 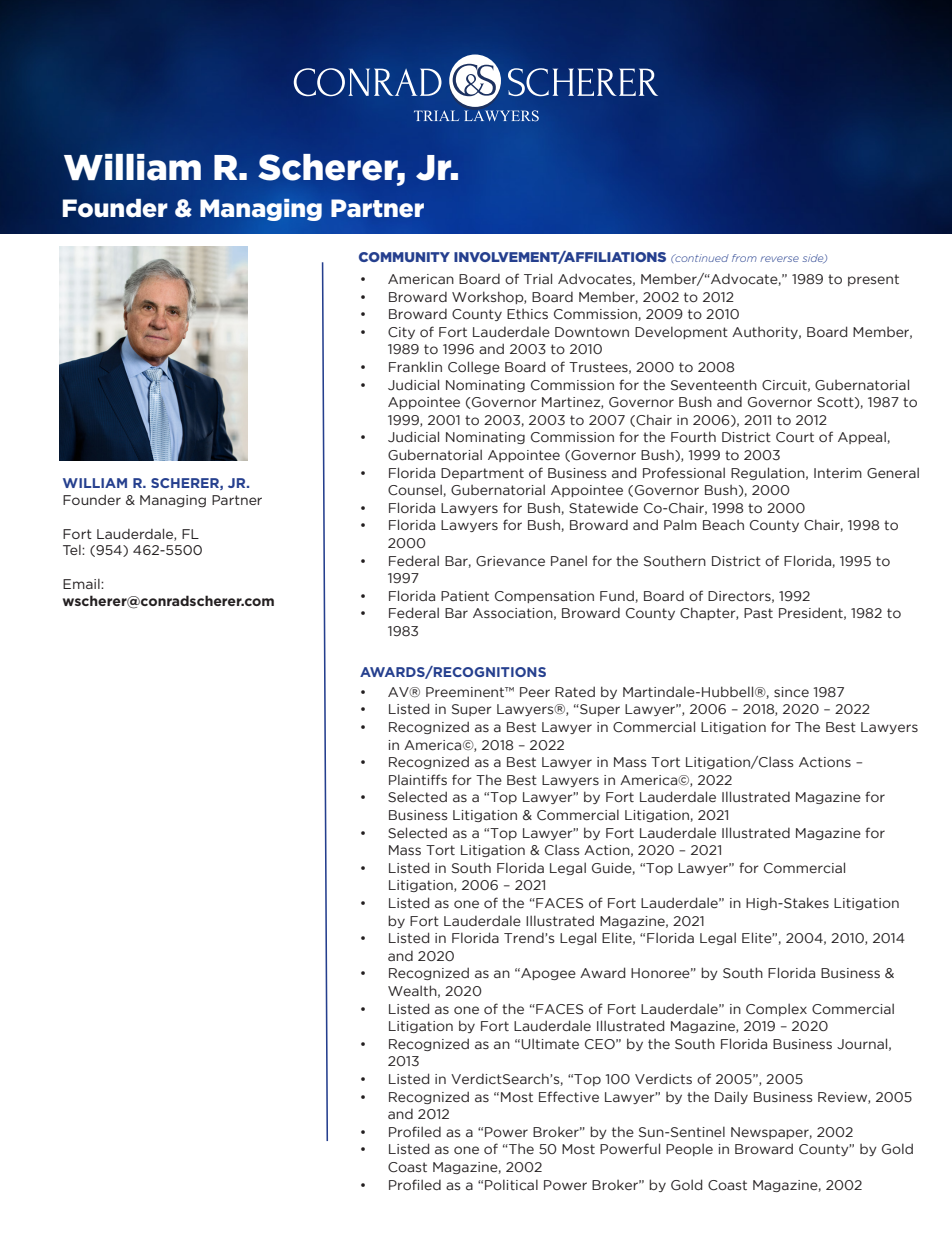 I want to click on Plaintiffs, so click(x=418, y=779).
